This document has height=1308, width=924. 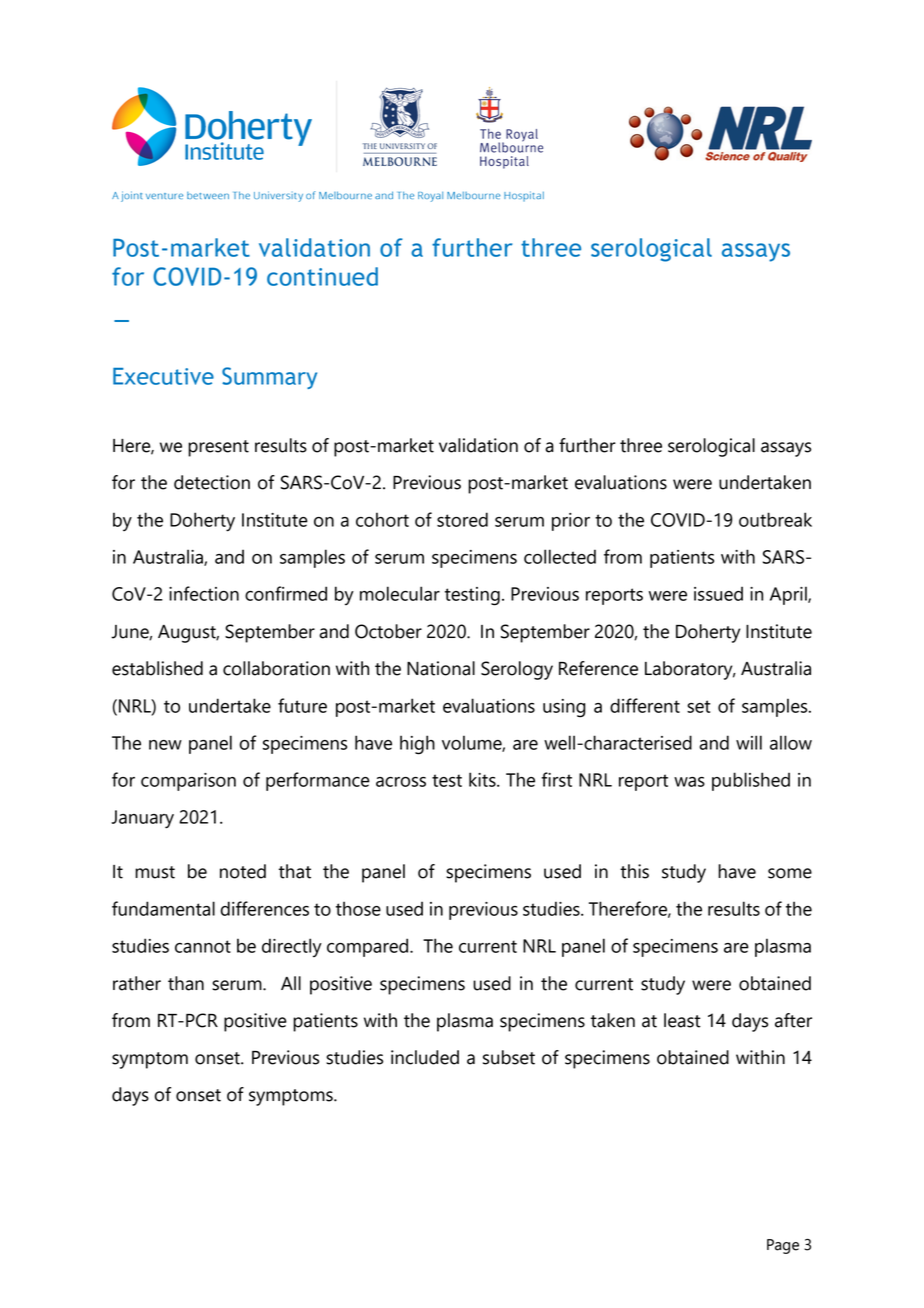 I want to click on Executive, so click(x=163, y=376).
